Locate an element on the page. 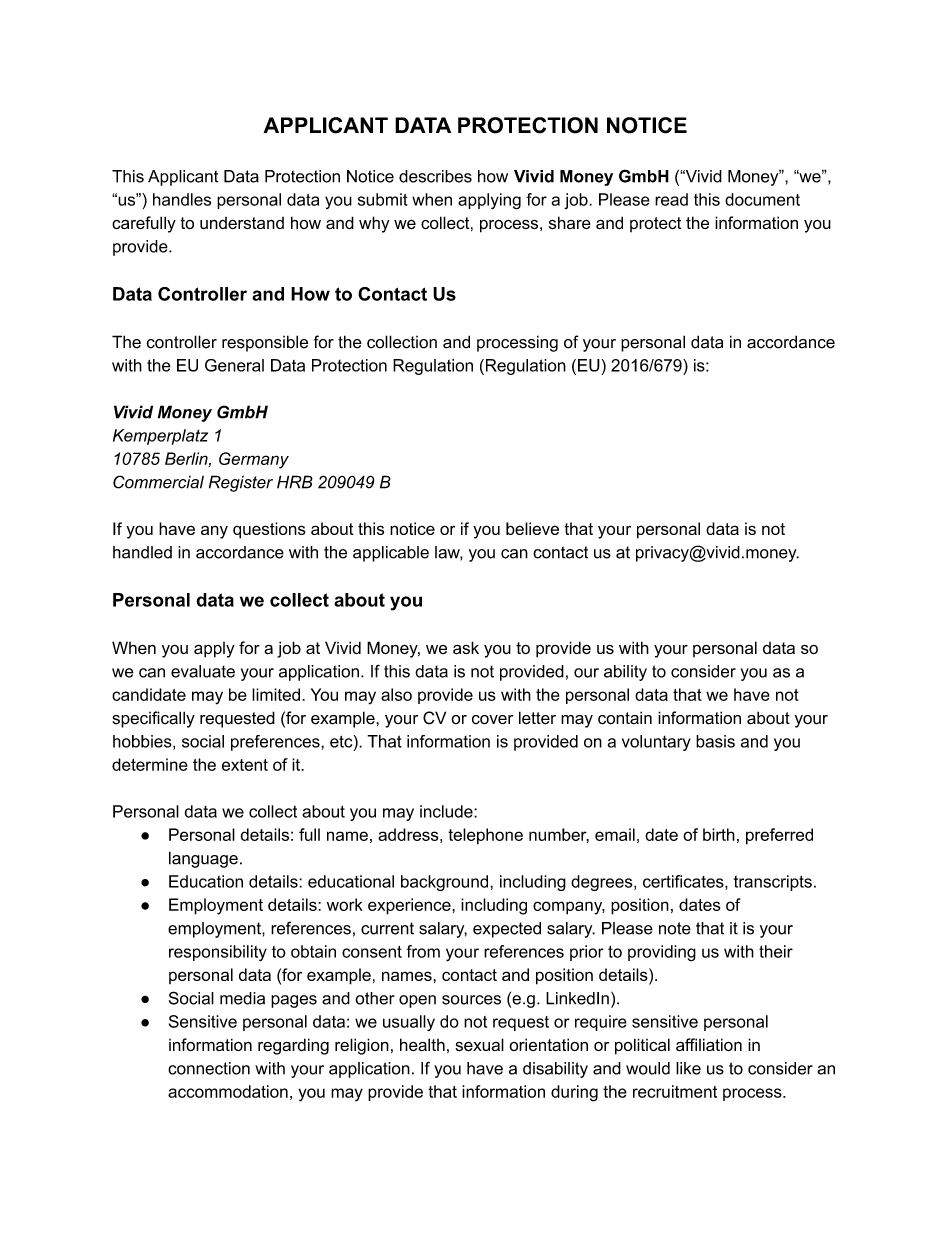  Germany is located at coordinates (254, 460).
